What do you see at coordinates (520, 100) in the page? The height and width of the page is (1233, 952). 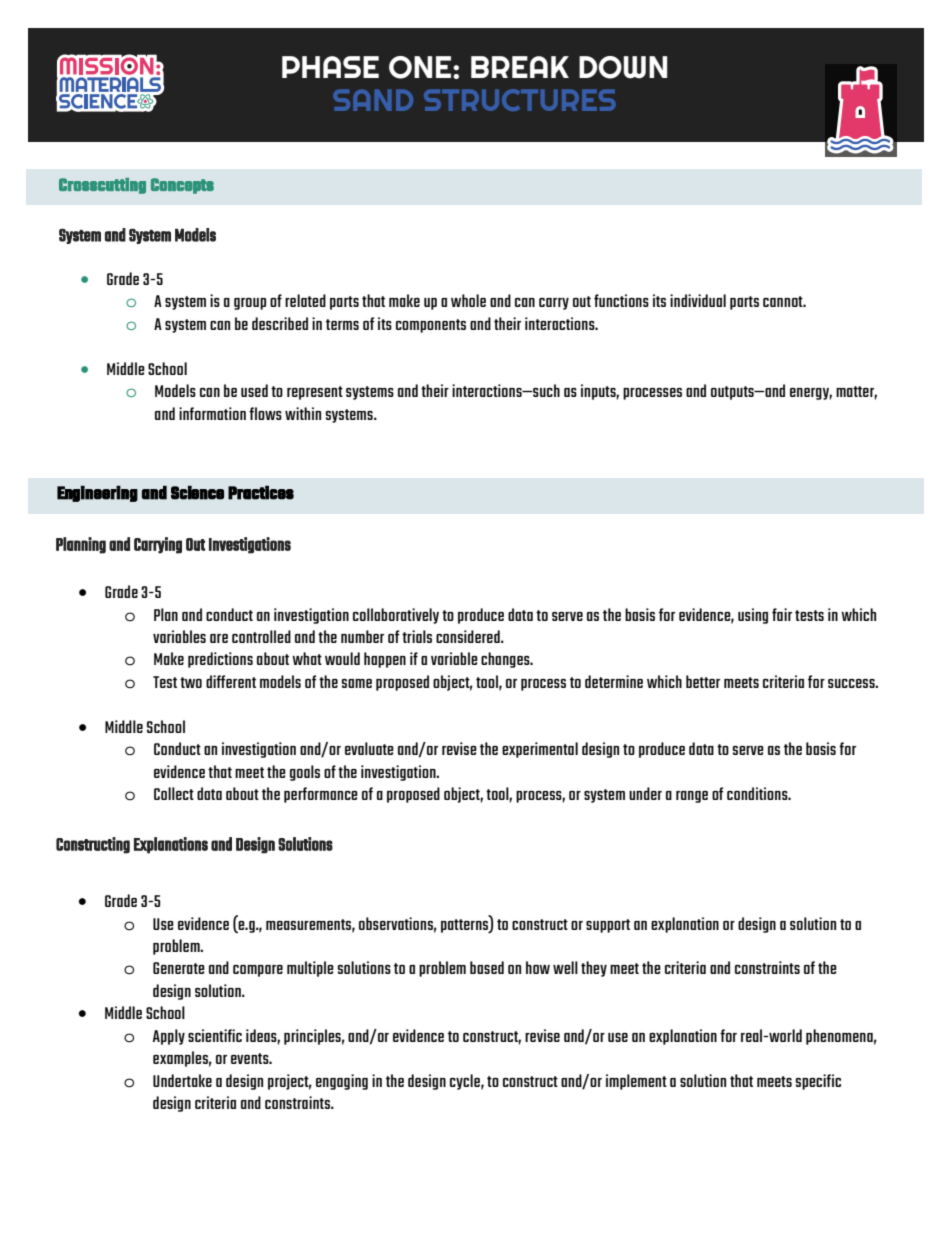 I see `STRUCTURES` at bounding box center [520, 100].
